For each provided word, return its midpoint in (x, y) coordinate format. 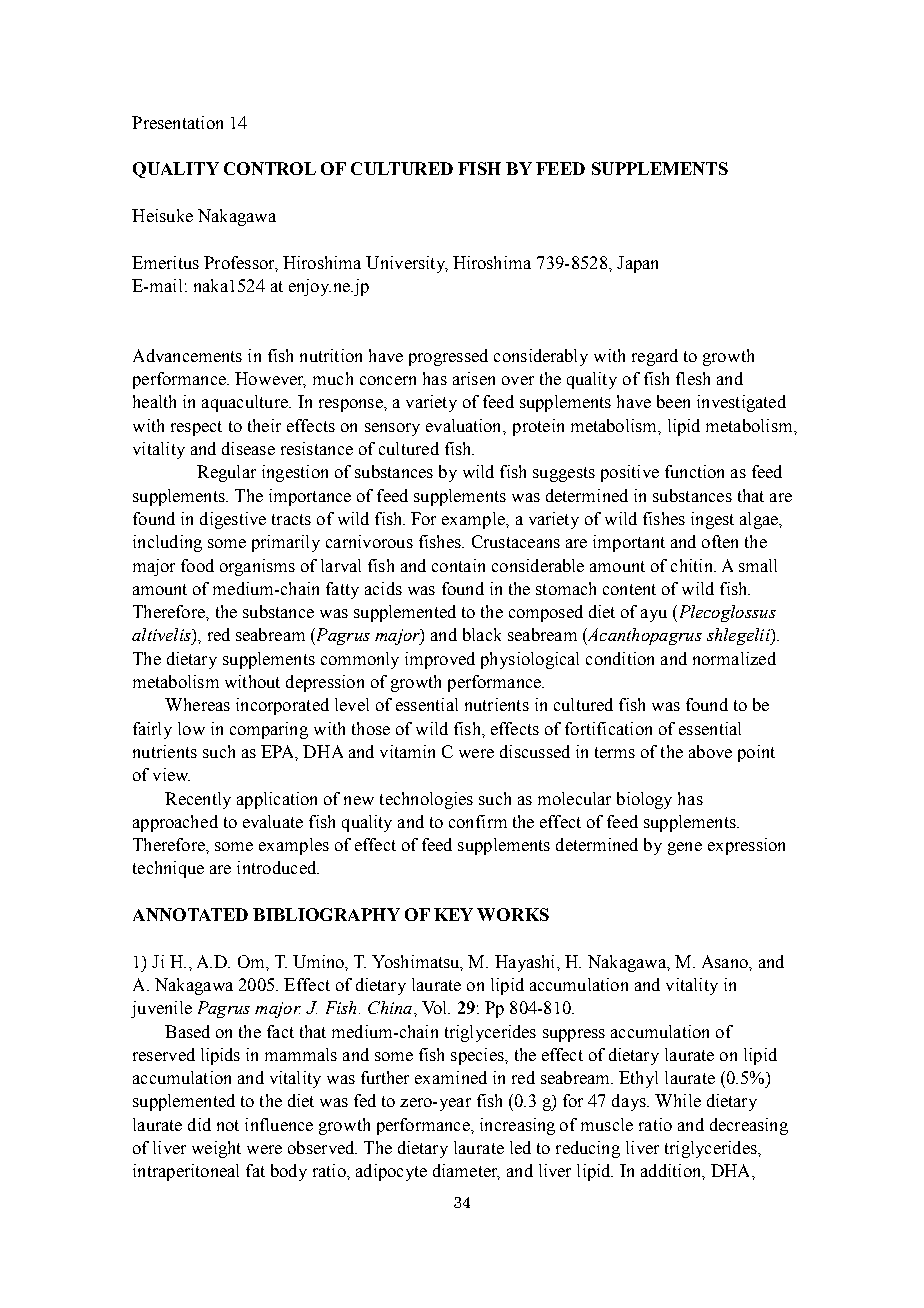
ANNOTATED (190, 914)
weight (216, 1149)
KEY (453, 914)
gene (685, 848)
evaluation (465, 426)
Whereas (197, 704)
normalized (734, 658)
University (407, 264)
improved (440, 660)
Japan (637, 264)
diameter (466, 1172)
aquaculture (246, 403)
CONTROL (270, 168)
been (673, 401)
